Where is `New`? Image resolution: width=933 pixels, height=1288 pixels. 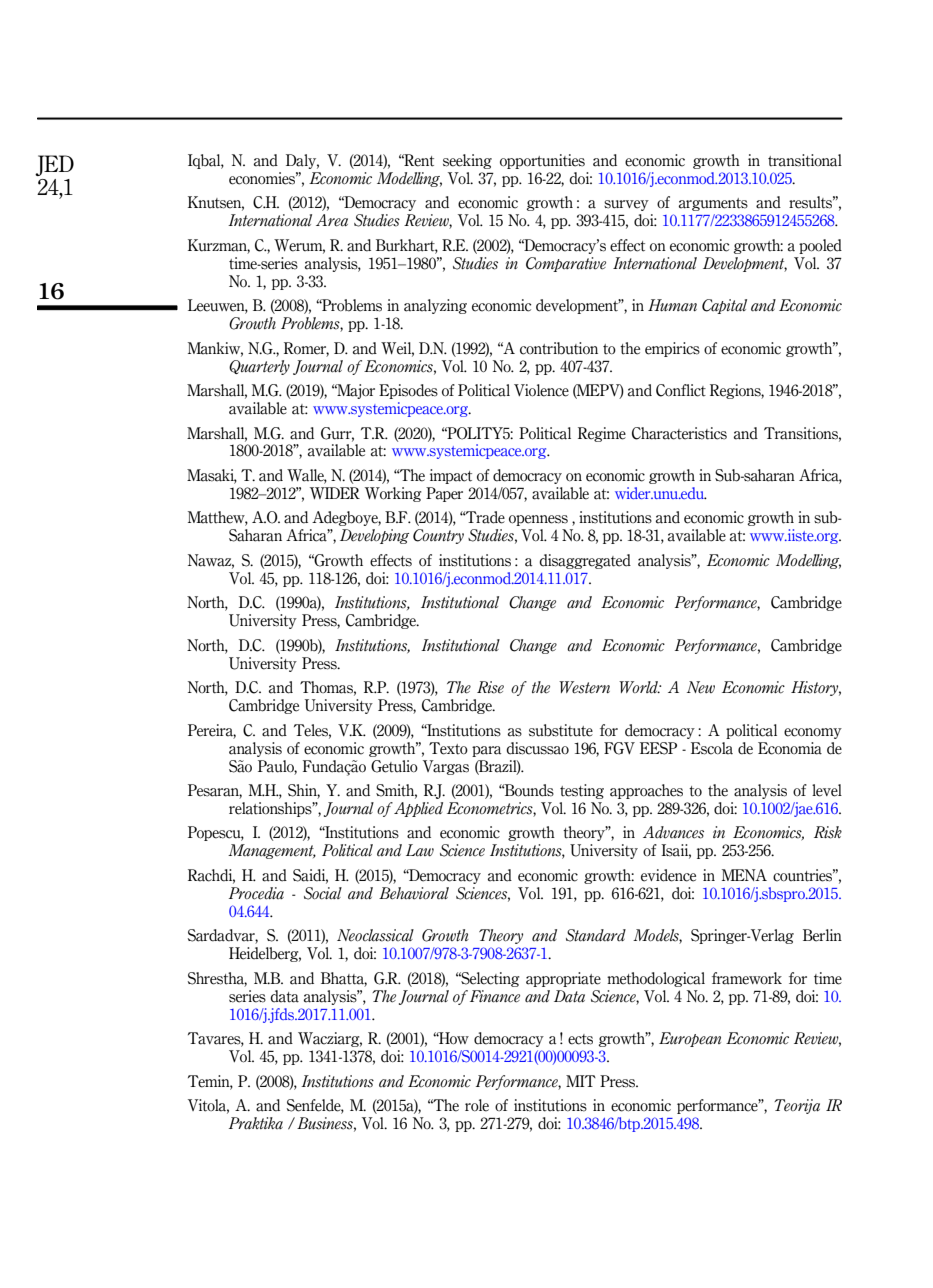
New is located at coordinates (701, 687).
